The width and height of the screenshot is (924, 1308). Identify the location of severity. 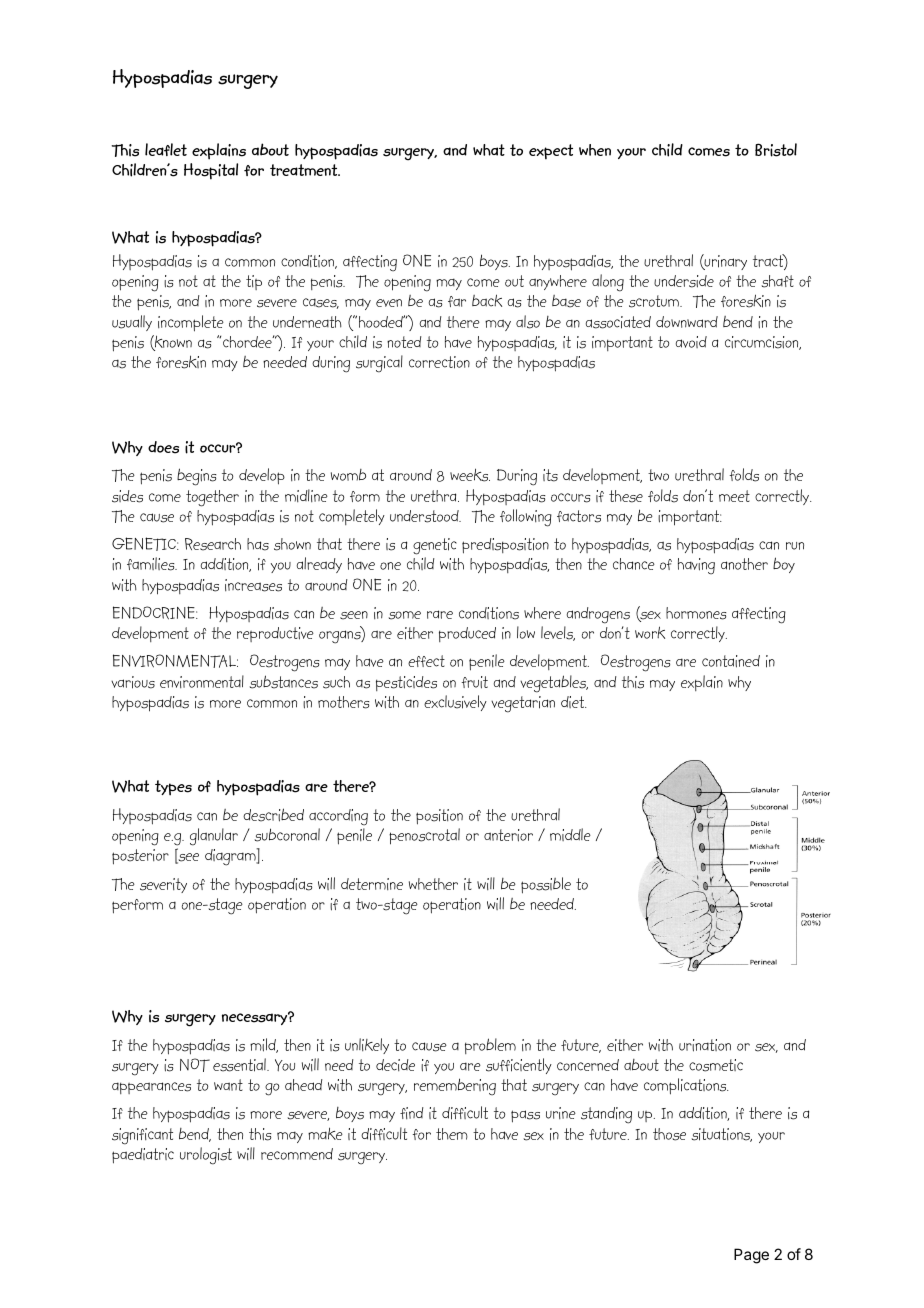
(163, 885).
